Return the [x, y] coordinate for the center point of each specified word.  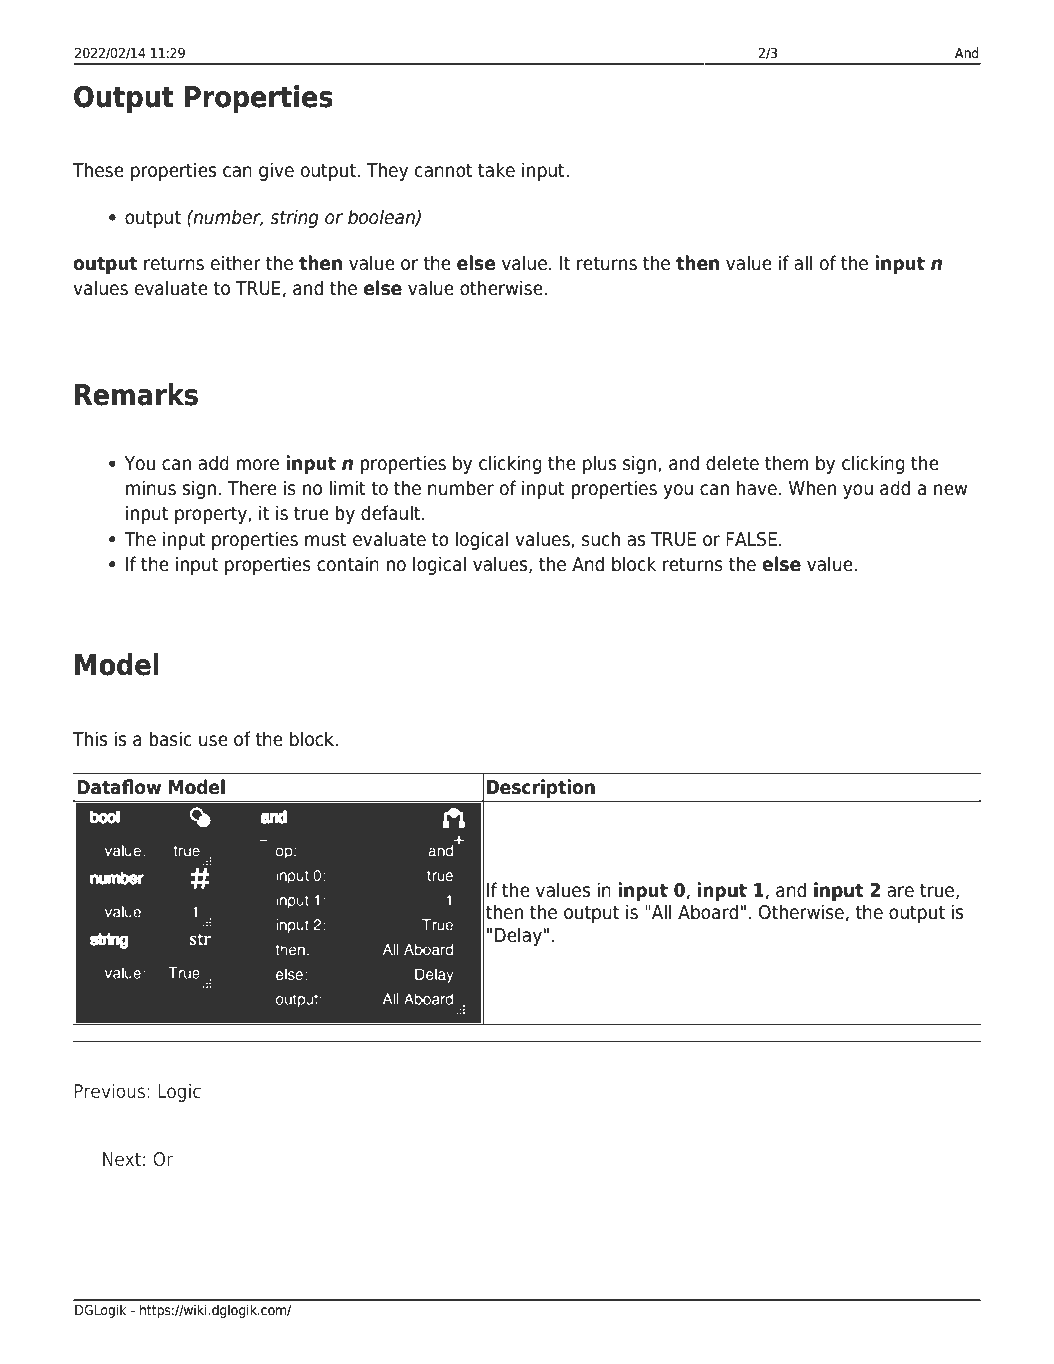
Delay [518, 936]
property [212, 515]
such [601, 539]
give [276, 171]
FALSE [751, 539]
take [496, 170]
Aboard [708, 912]
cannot [444, 170]
